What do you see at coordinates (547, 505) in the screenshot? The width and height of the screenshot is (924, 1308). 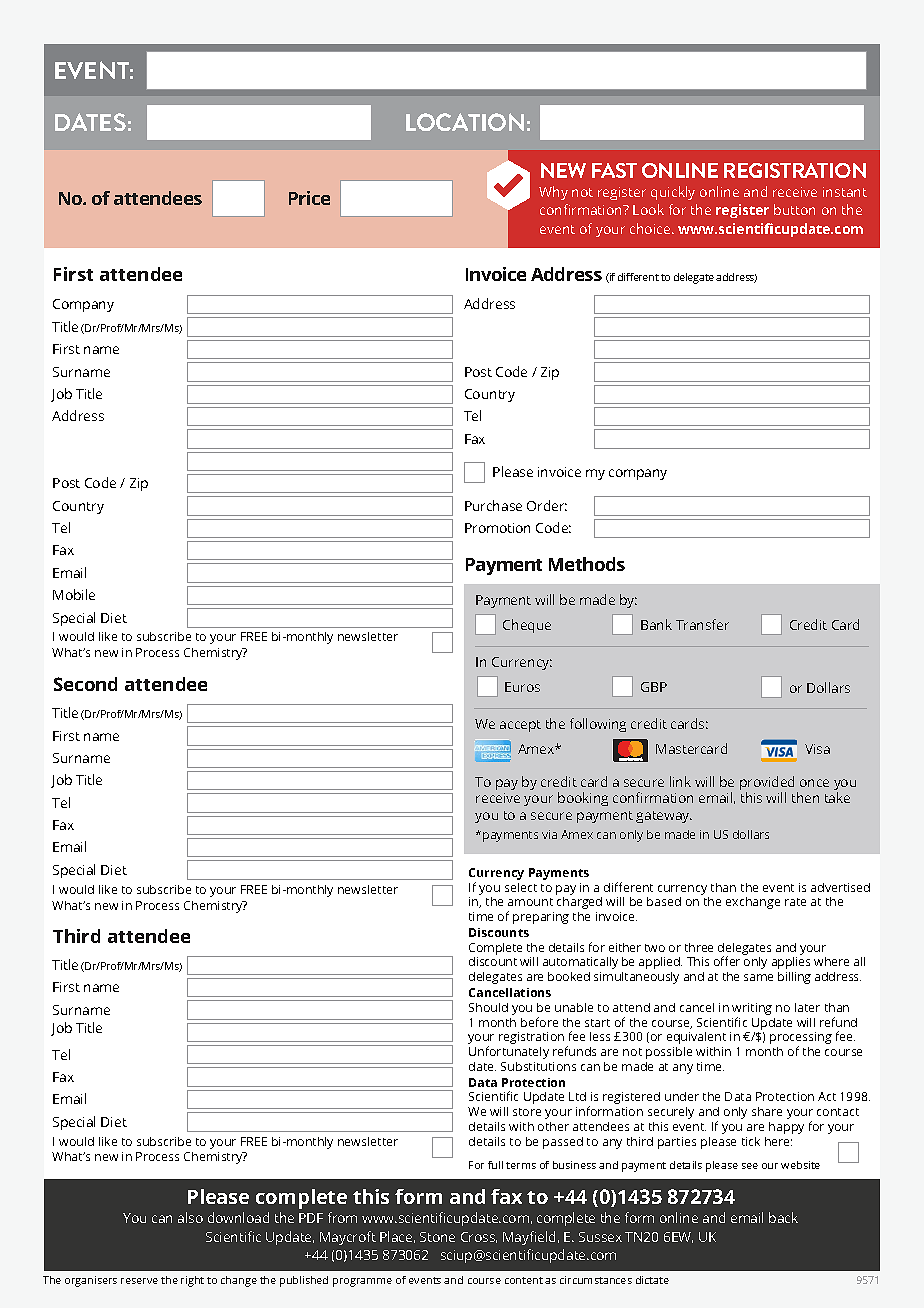 I see `Order` at bounding box center [547, 505].
